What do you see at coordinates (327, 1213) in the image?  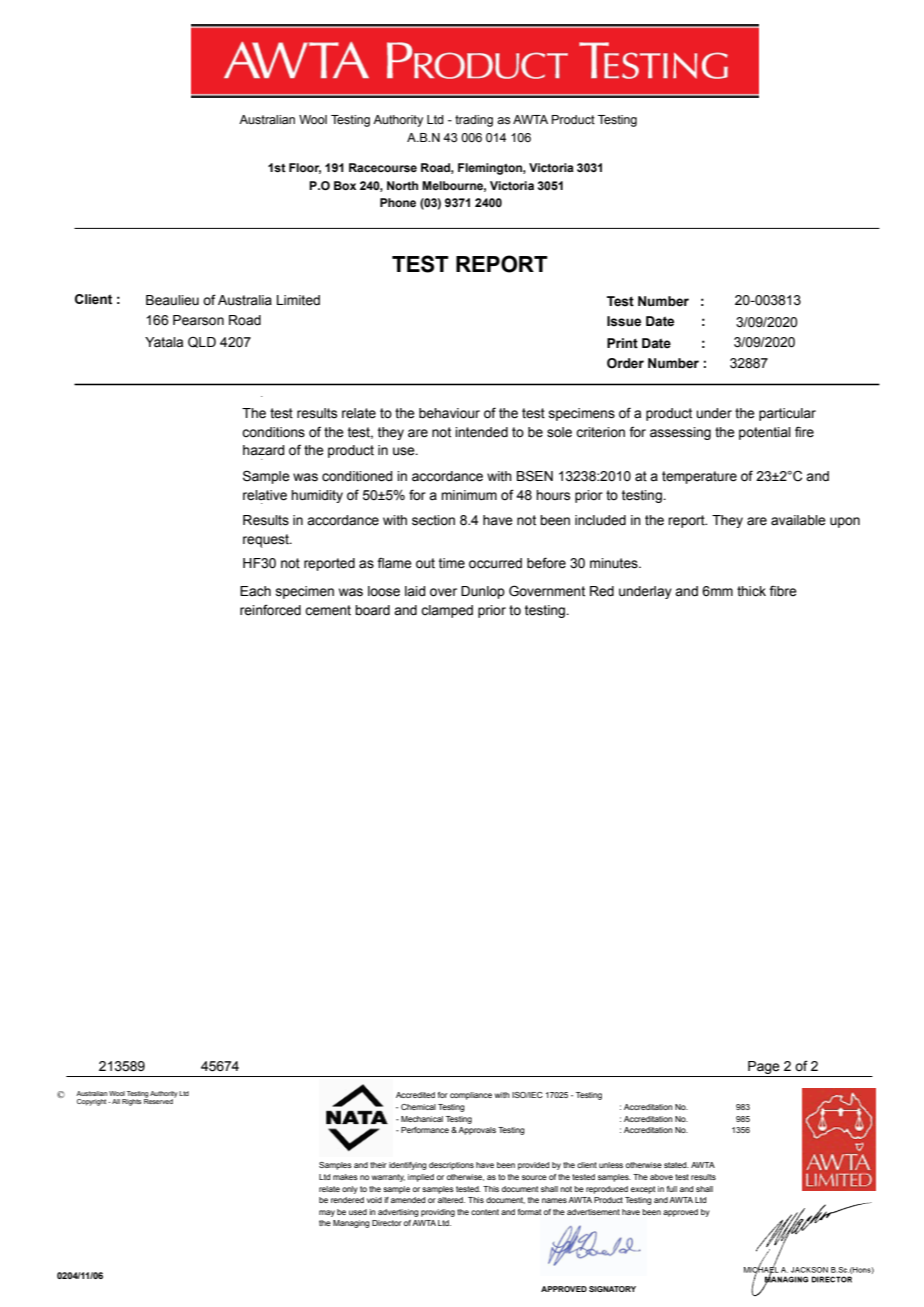 I see `may` at bounding box center [327, 1213].
